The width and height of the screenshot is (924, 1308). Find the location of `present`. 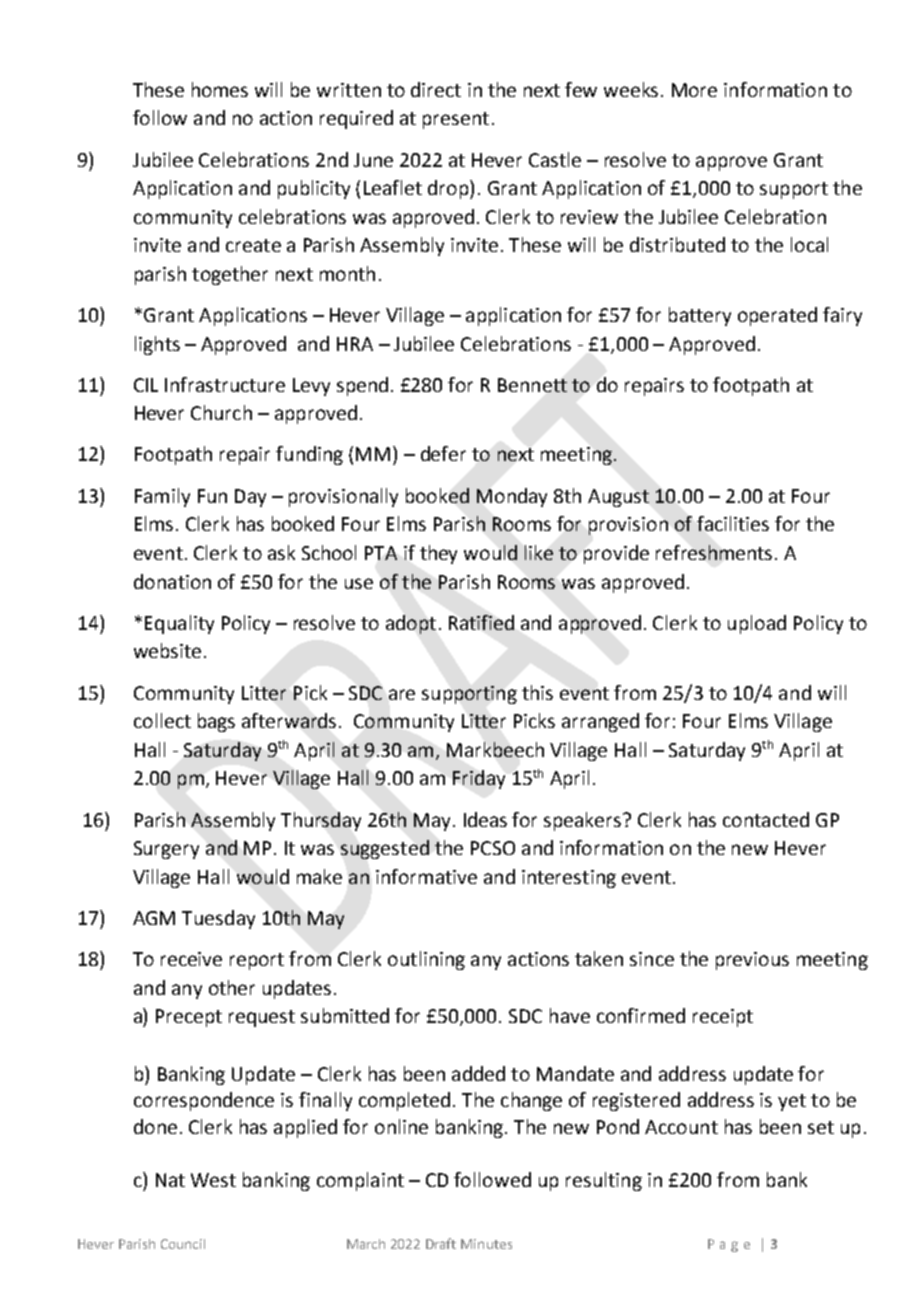

present is located at coordinates (456, 120).
